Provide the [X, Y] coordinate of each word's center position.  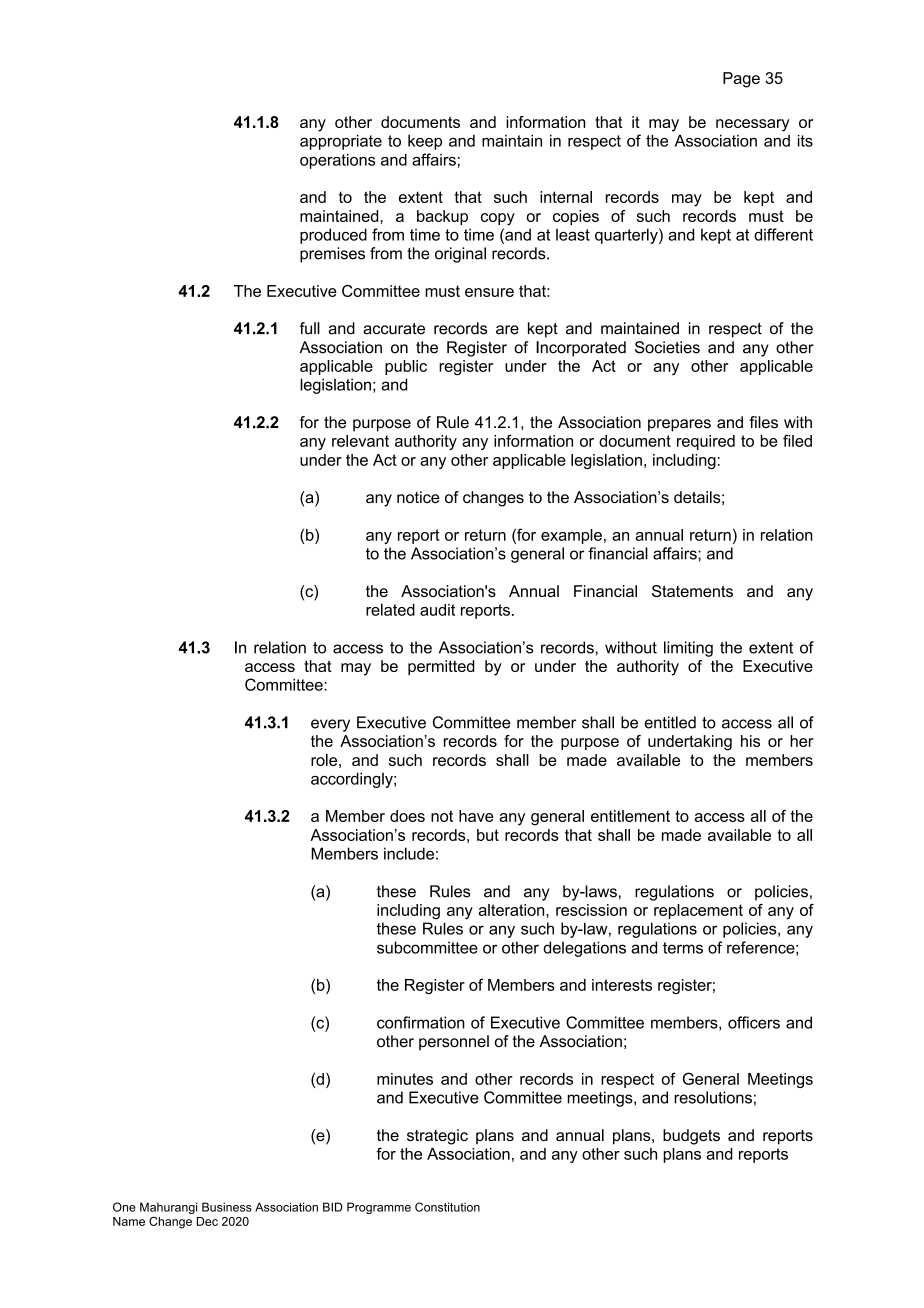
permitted [441, 667]
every [330, 725]
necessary [753, 125]
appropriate [341, 142]
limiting [688, 649]
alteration [512, 910]
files [763, 422]
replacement [698, 911]
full [310, 328]
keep [425, 142]
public [406, 367]
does [407, 816]
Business [227, 1207]
